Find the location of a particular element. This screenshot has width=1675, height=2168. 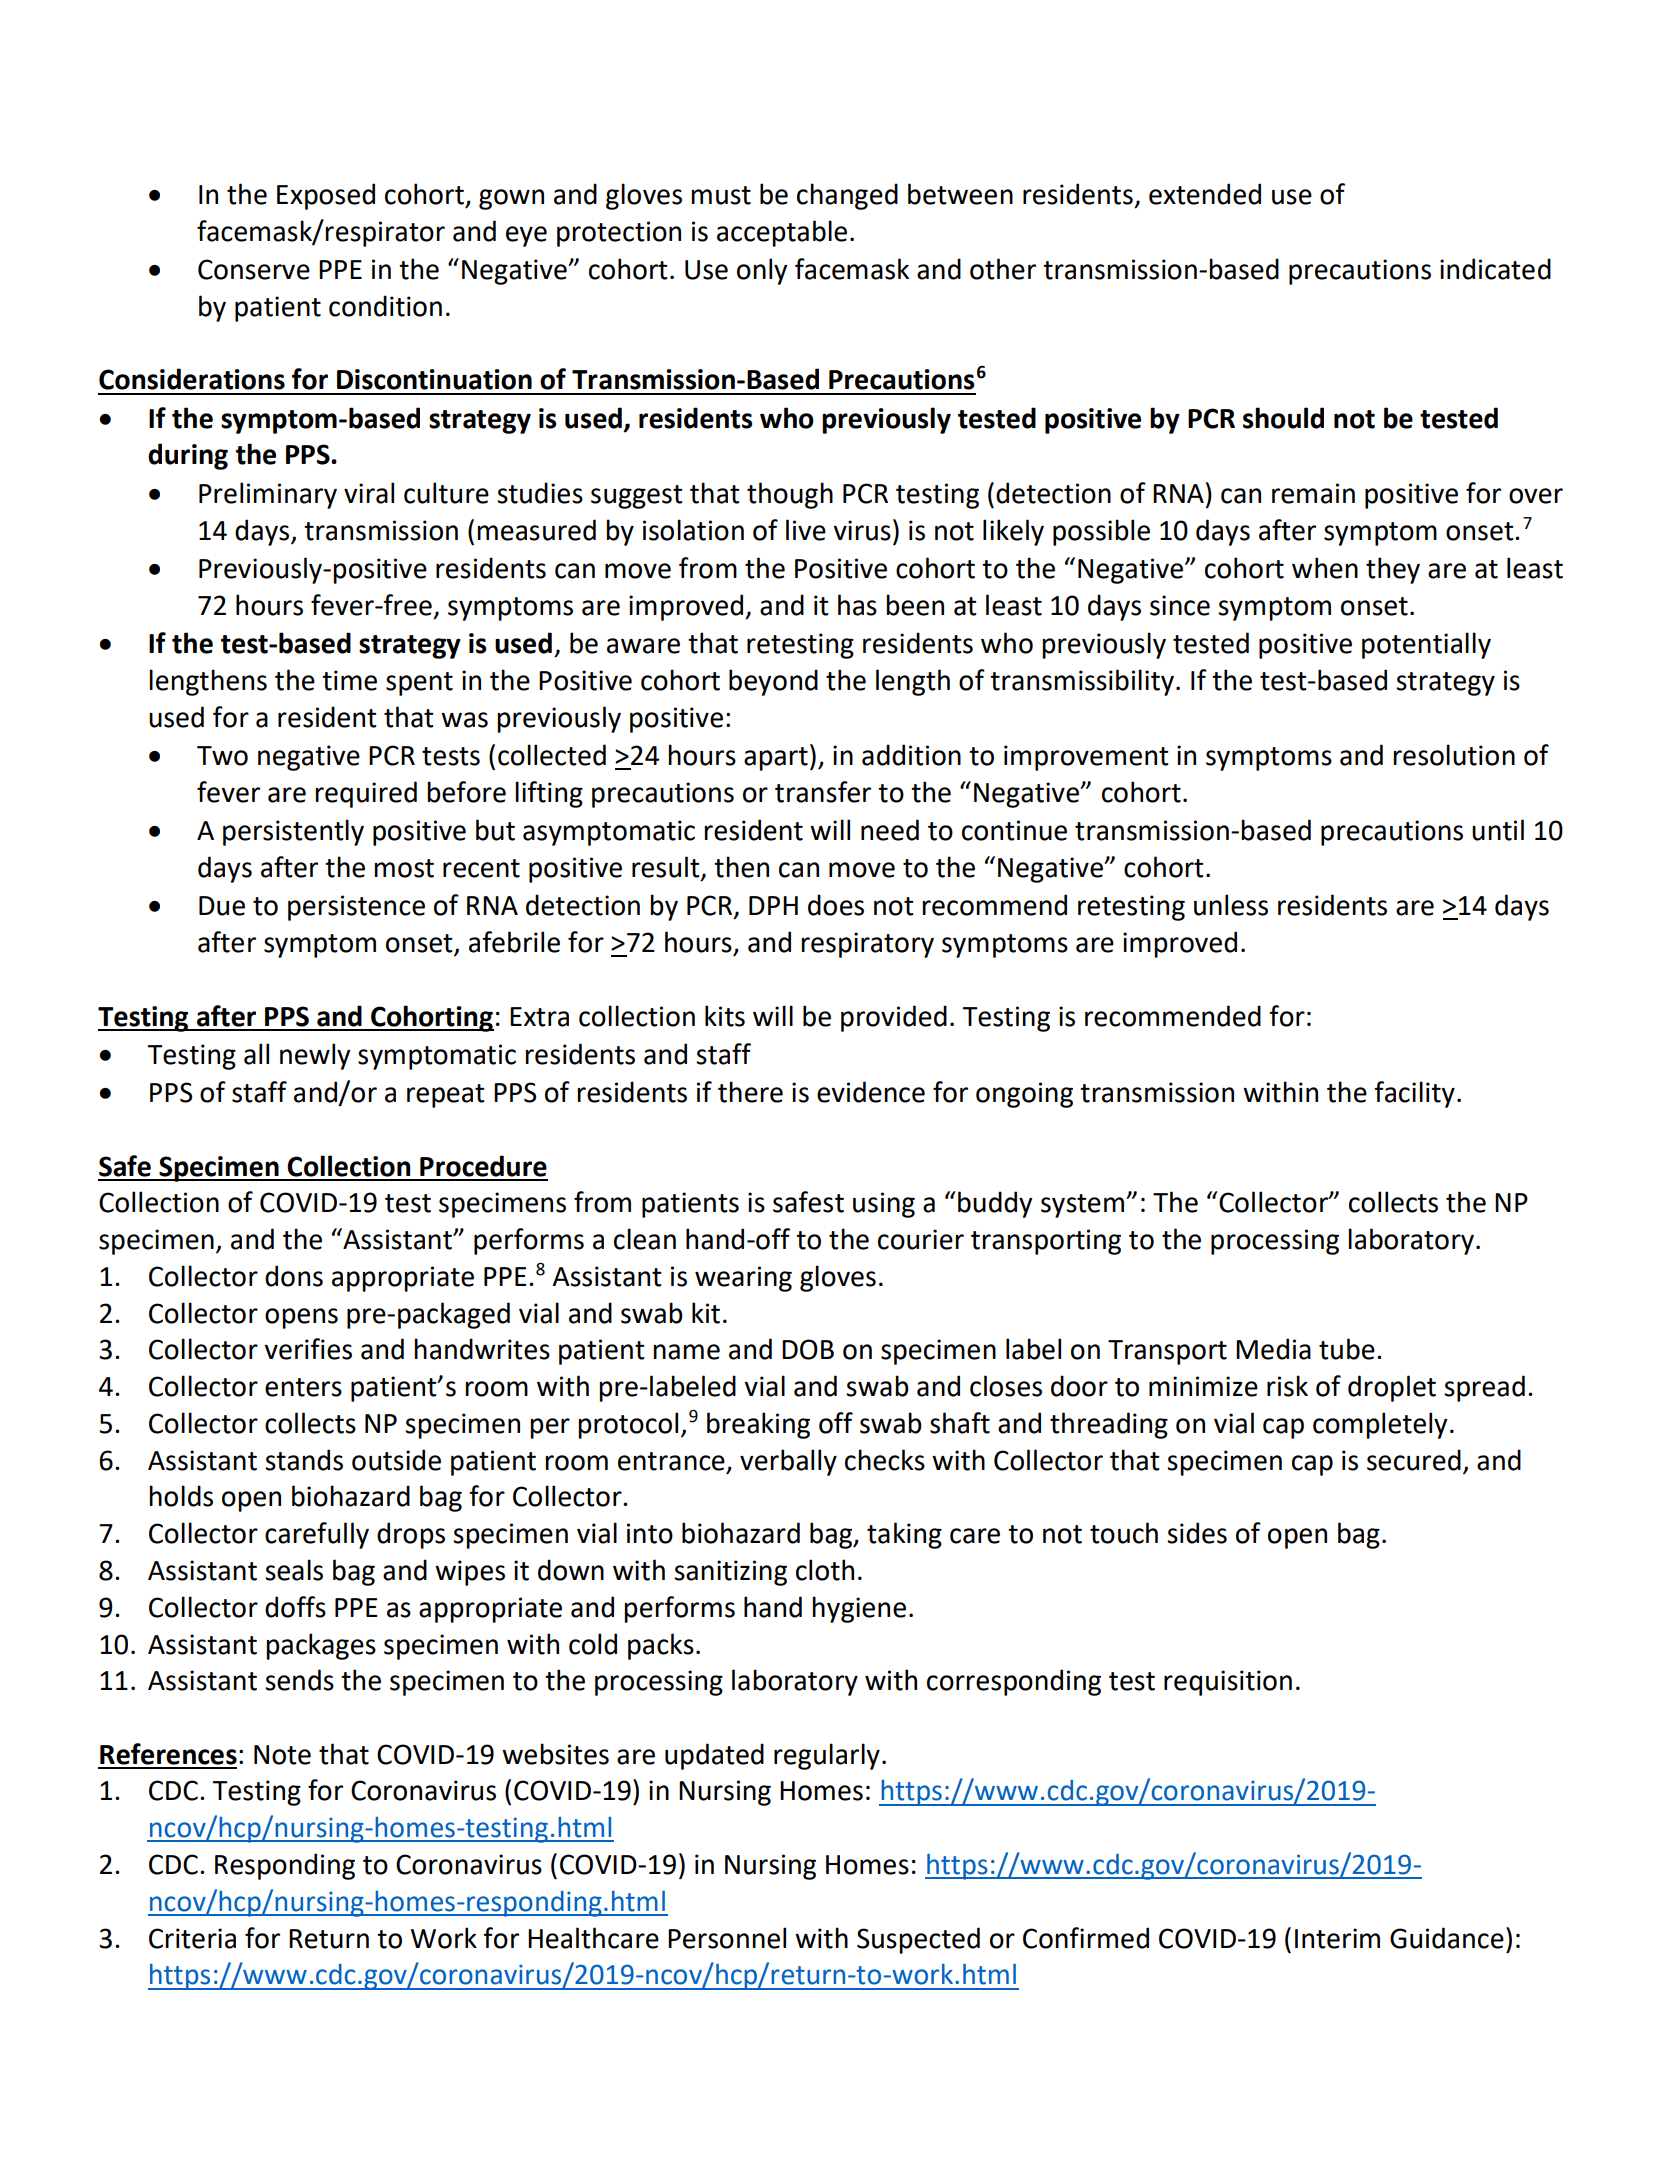

Exposed is located at coordinates (326, 196).
